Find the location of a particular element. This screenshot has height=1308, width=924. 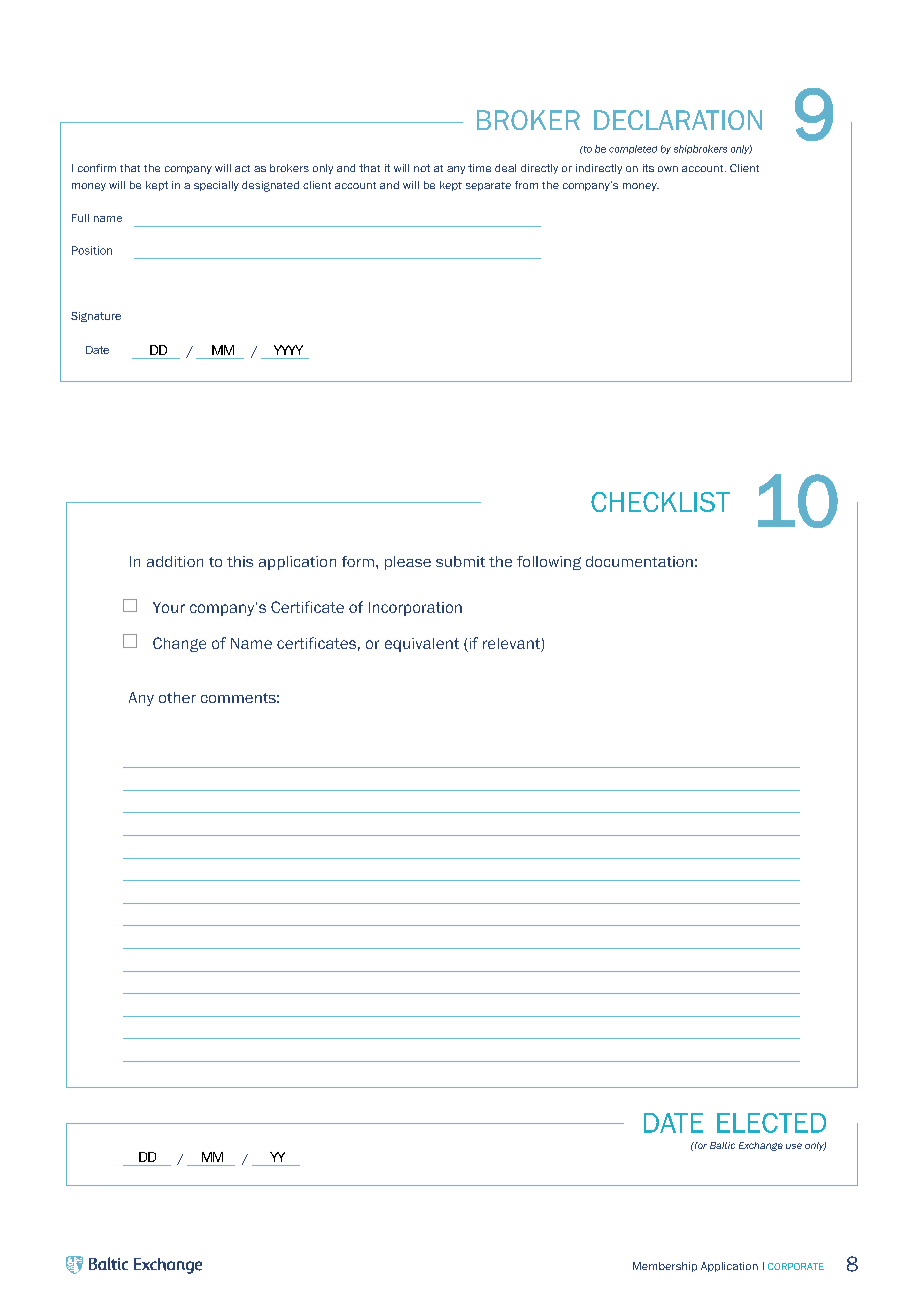

Membership is located at coordinates (665, 1267).
